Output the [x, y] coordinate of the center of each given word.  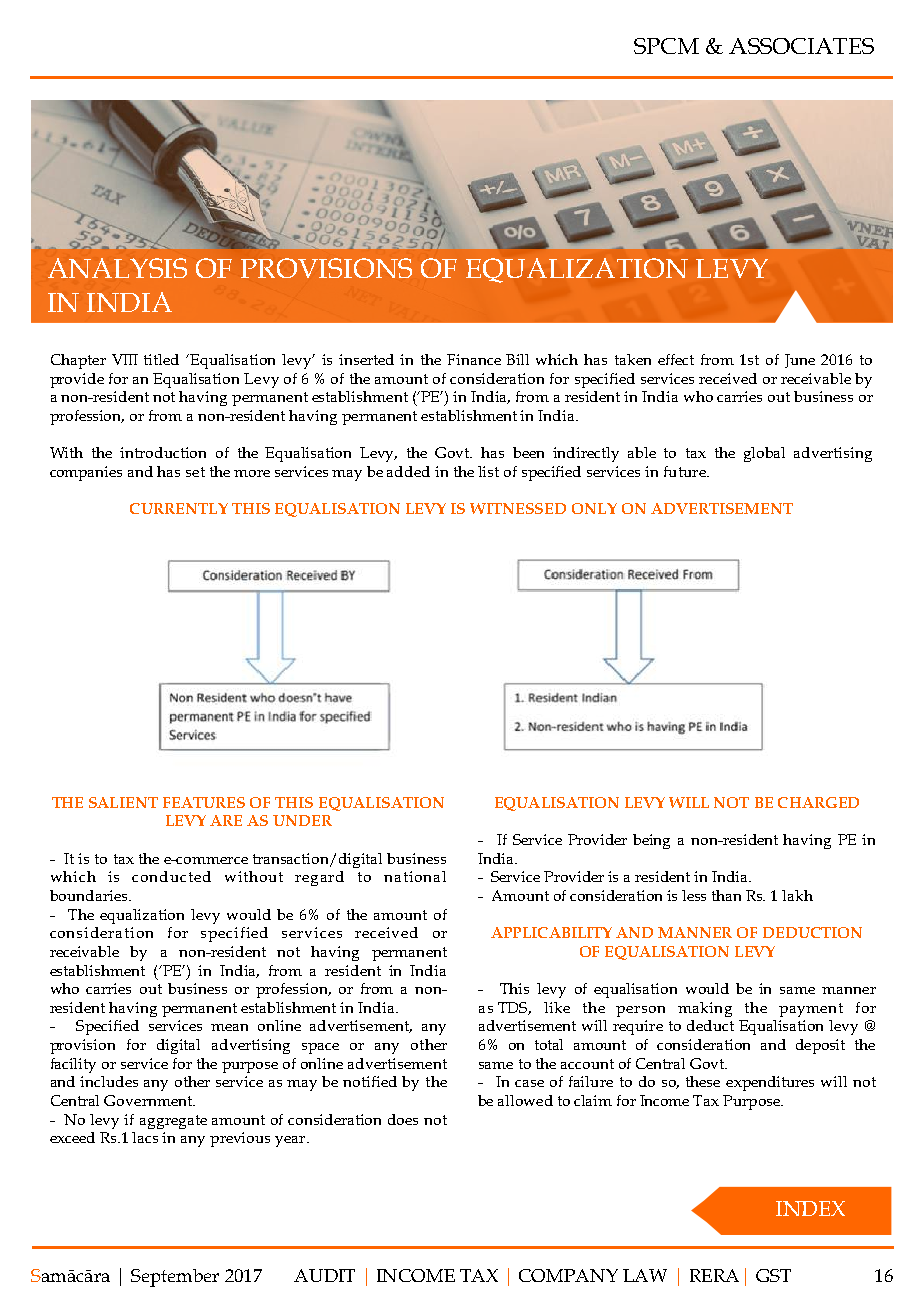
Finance [474, 359]
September [175, 1278]
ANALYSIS [117, 268]
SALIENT [123, 802]
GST [773, 1275]
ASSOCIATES [801, 46]
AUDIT [324, 1275]
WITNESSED [518, 508]
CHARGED [818, 802]
